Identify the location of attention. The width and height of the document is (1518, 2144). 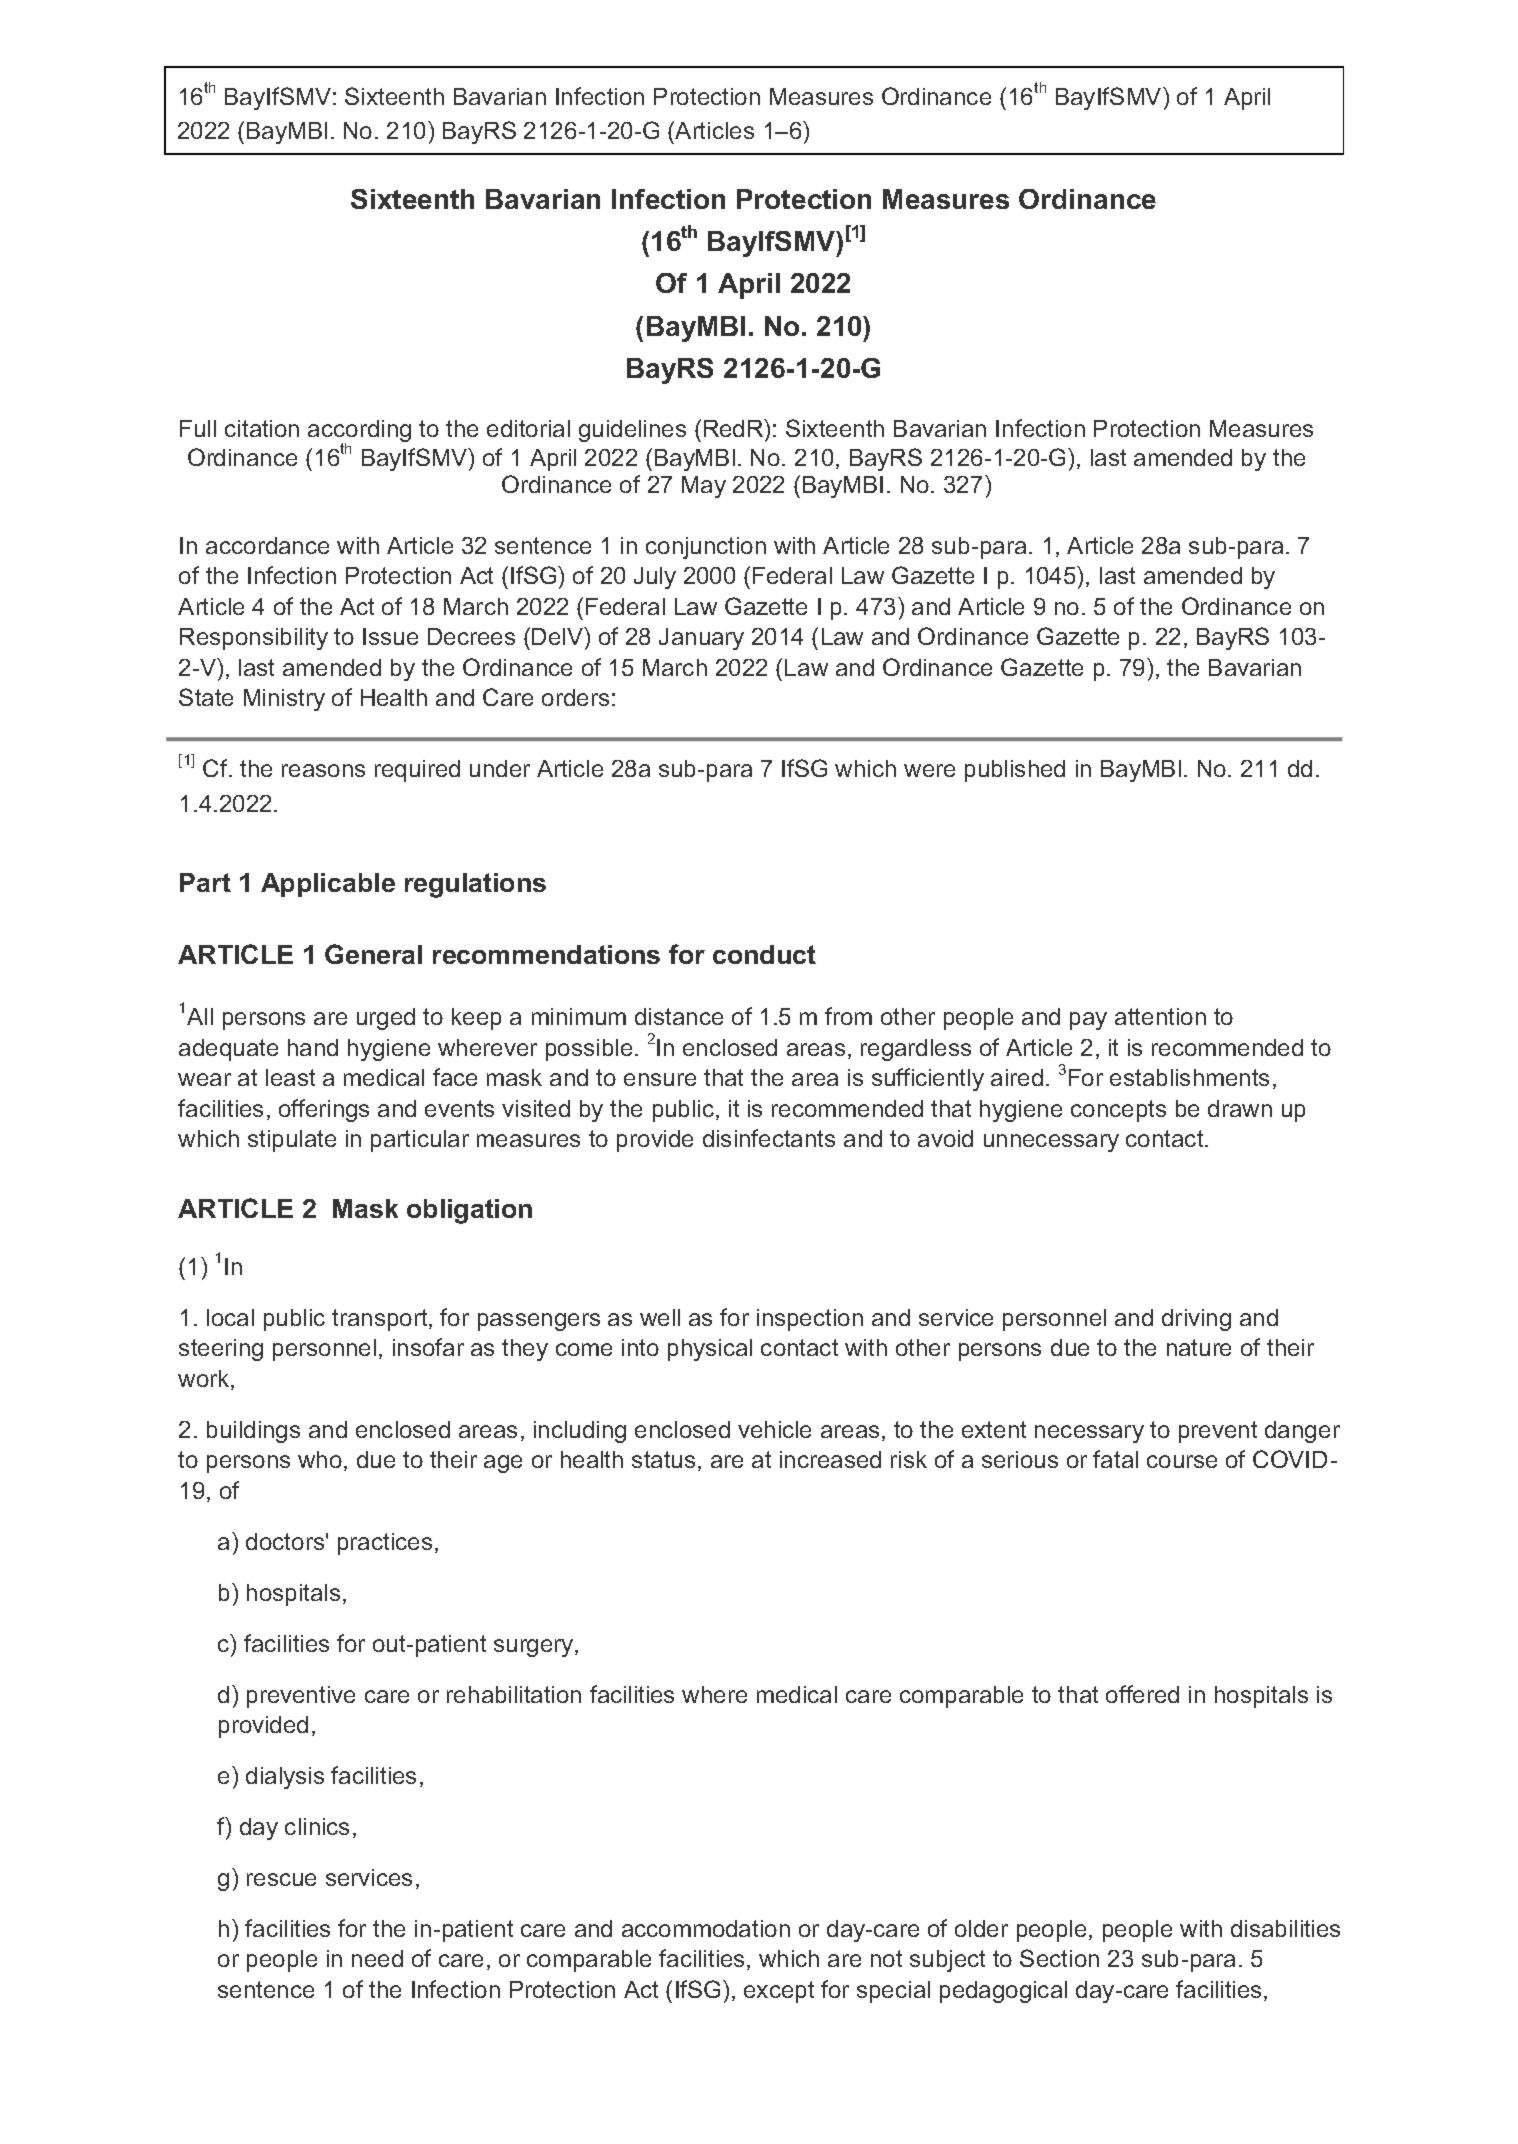
(1160, 1016).
